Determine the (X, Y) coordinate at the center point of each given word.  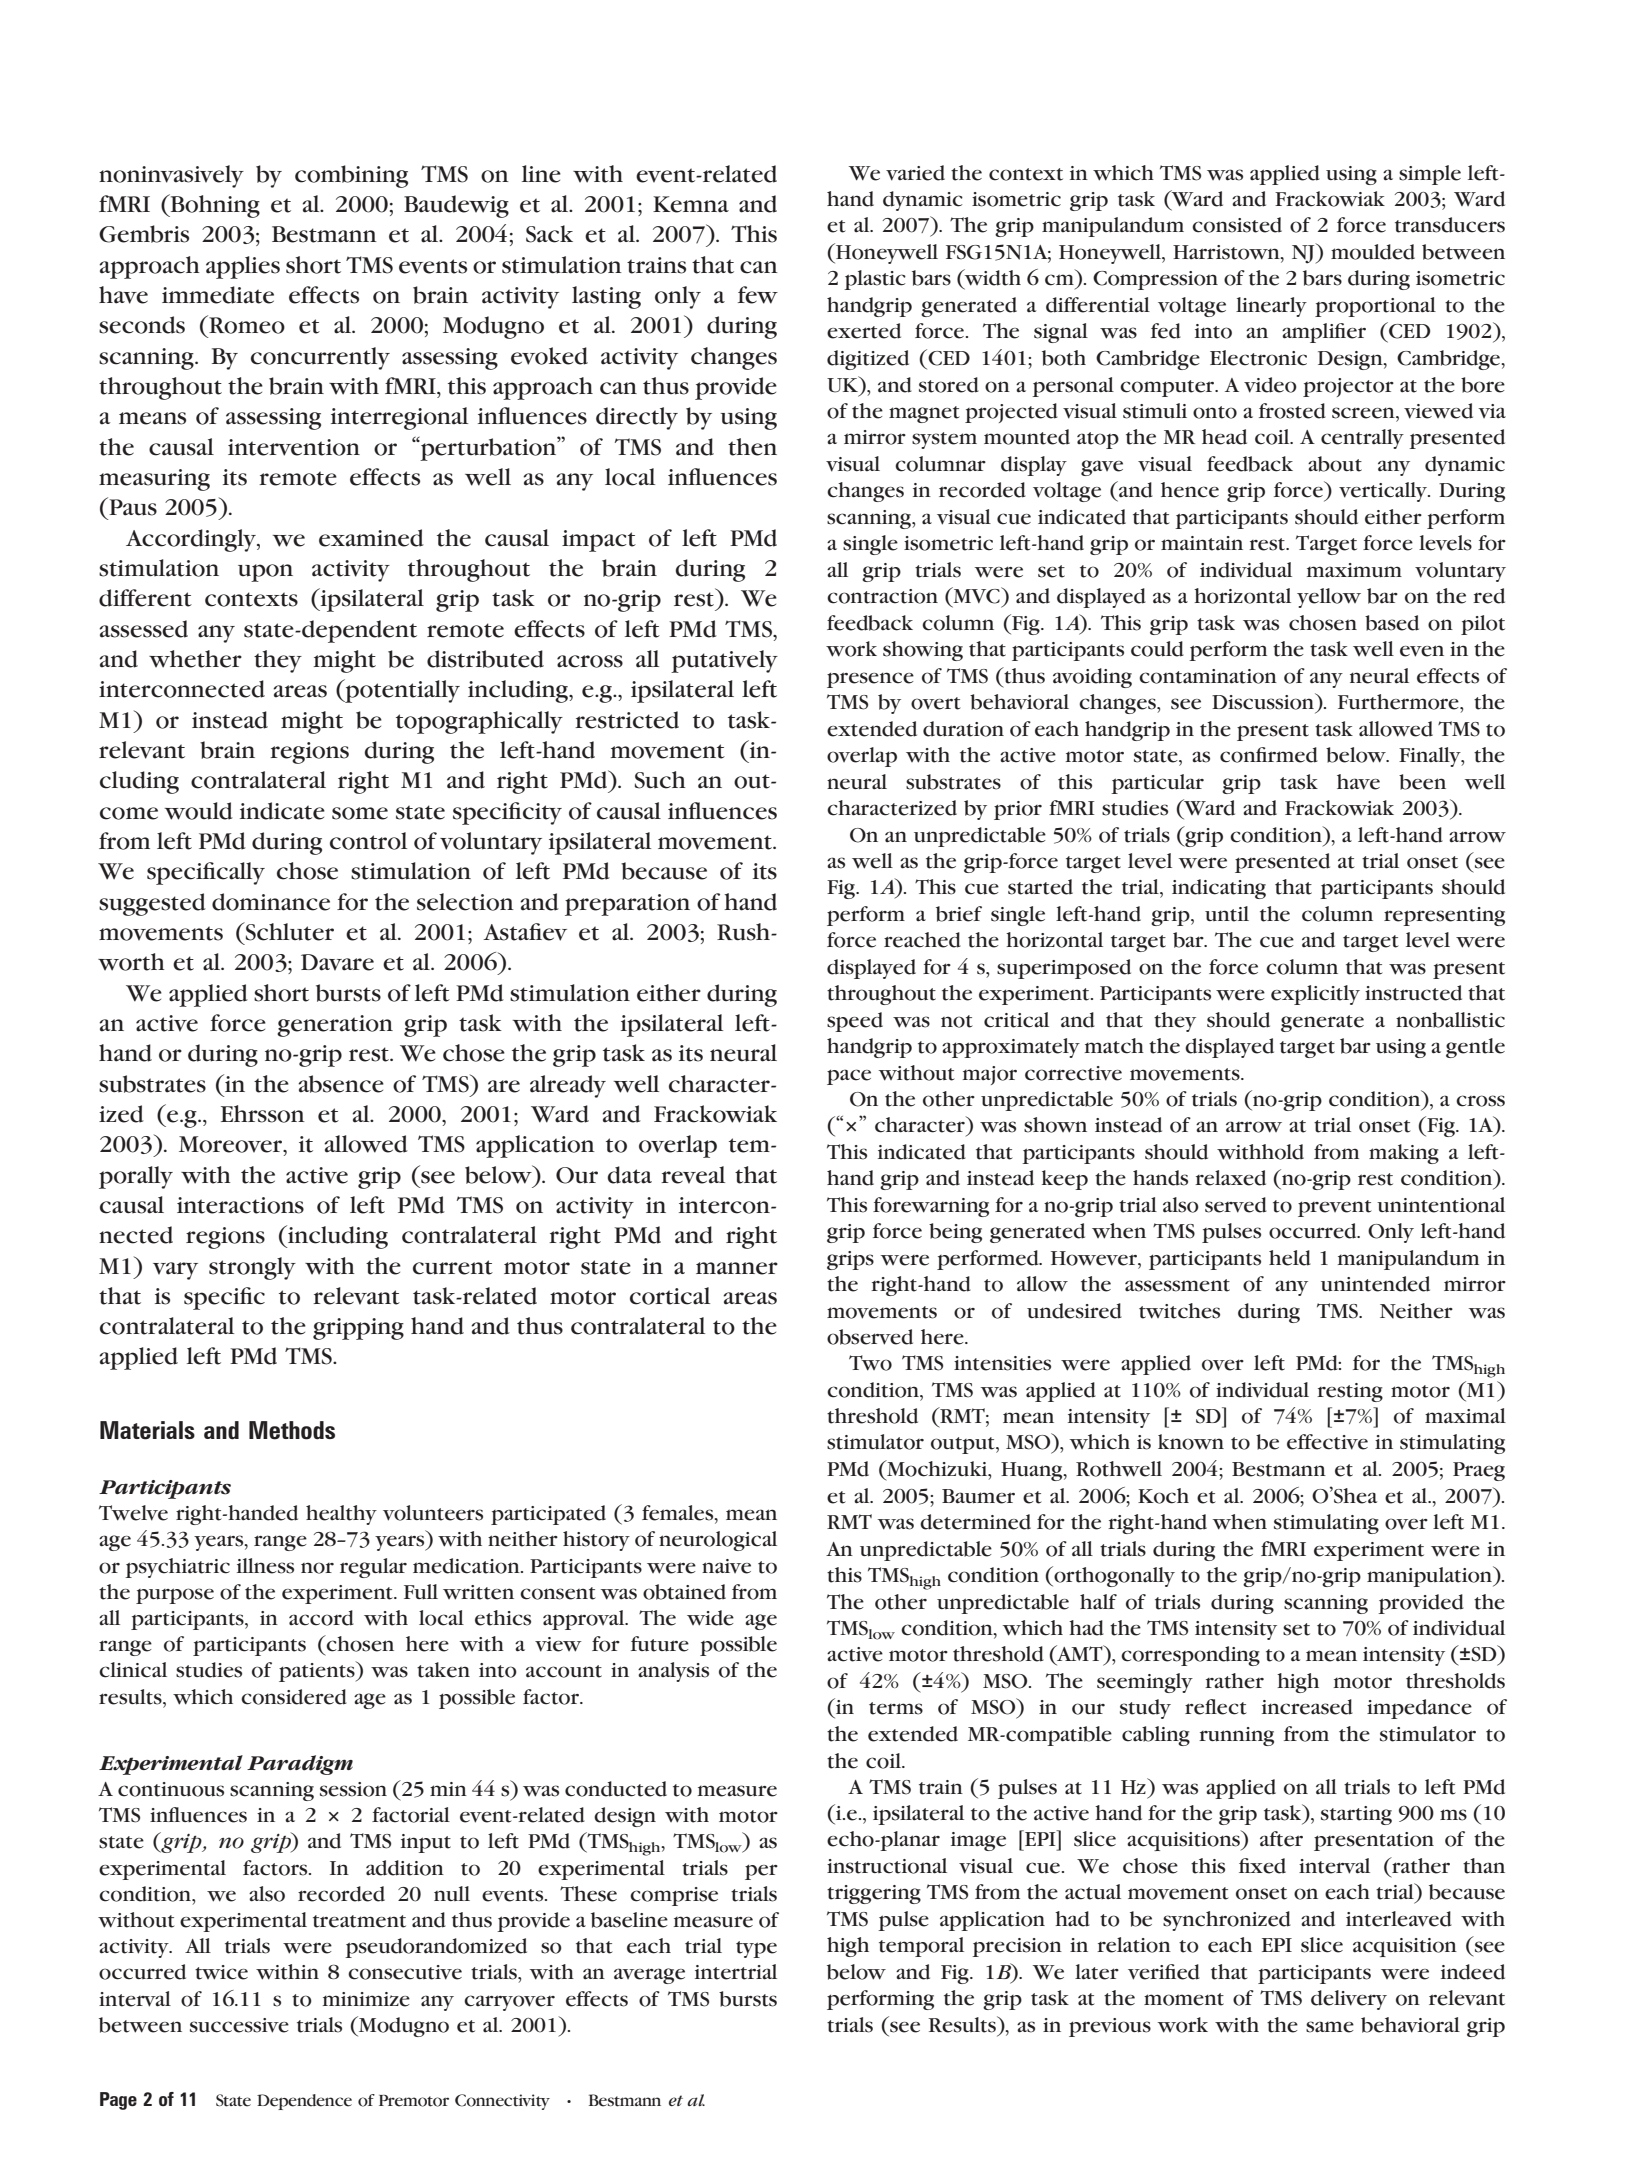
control (368, 841)
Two (870, 1363)
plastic (875, 280)
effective (1327, 1442)
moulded (1373, 252)
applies (243, 267)
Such (660, 780)
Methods (292, 1430)
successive (239, 2025)
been (1422, 782)
